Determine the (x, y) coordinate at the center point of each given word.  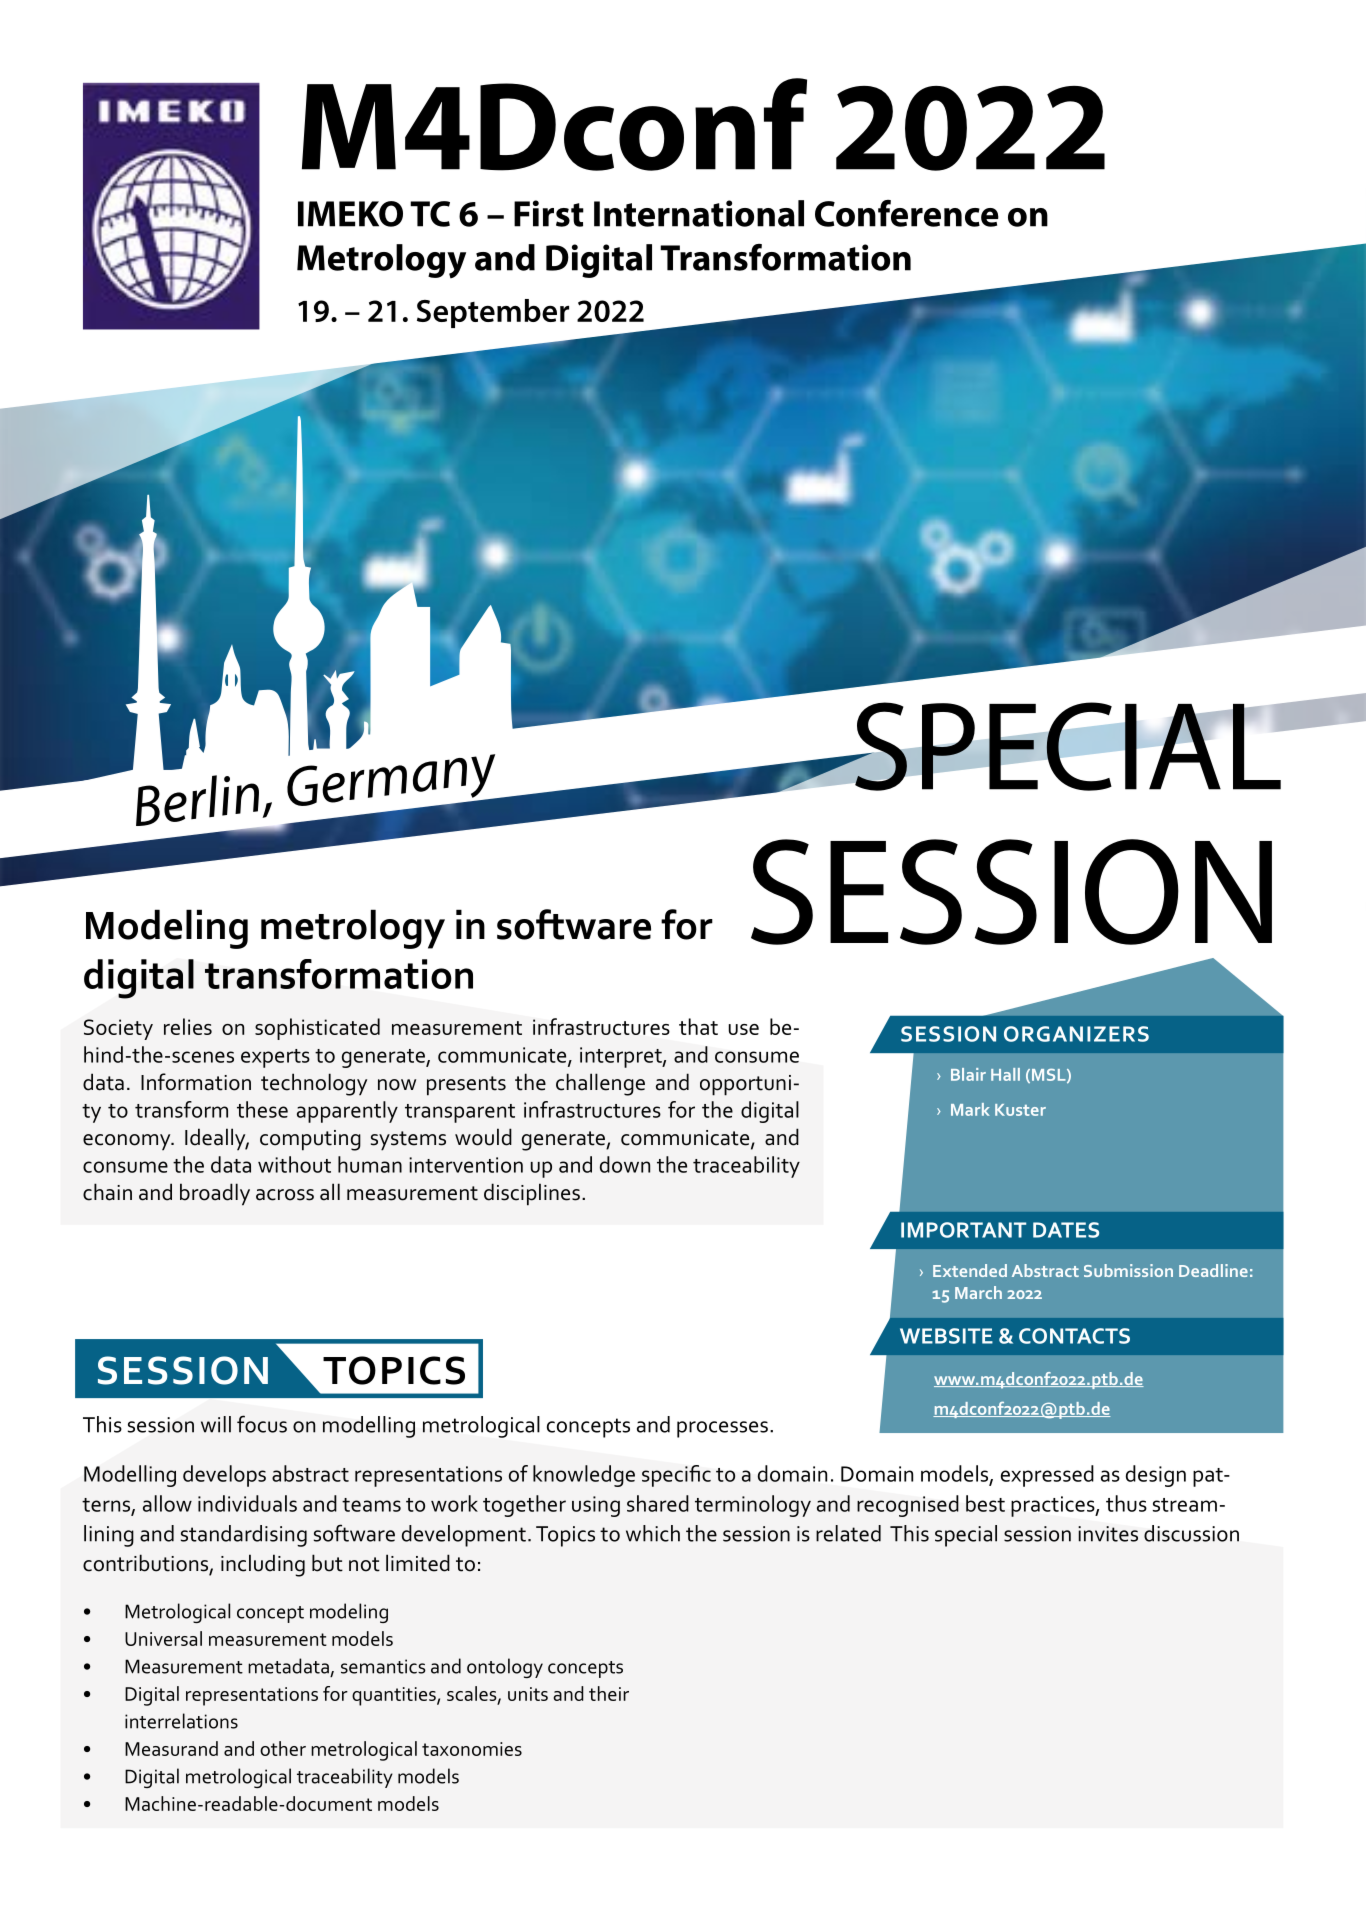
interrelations (181, 1721)
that (698, 1026)
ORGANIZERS (1076, 1034)
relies (188, 1026)
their (609, 1693)
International (699, 213)
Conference (907, 213)
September (493, 313)
